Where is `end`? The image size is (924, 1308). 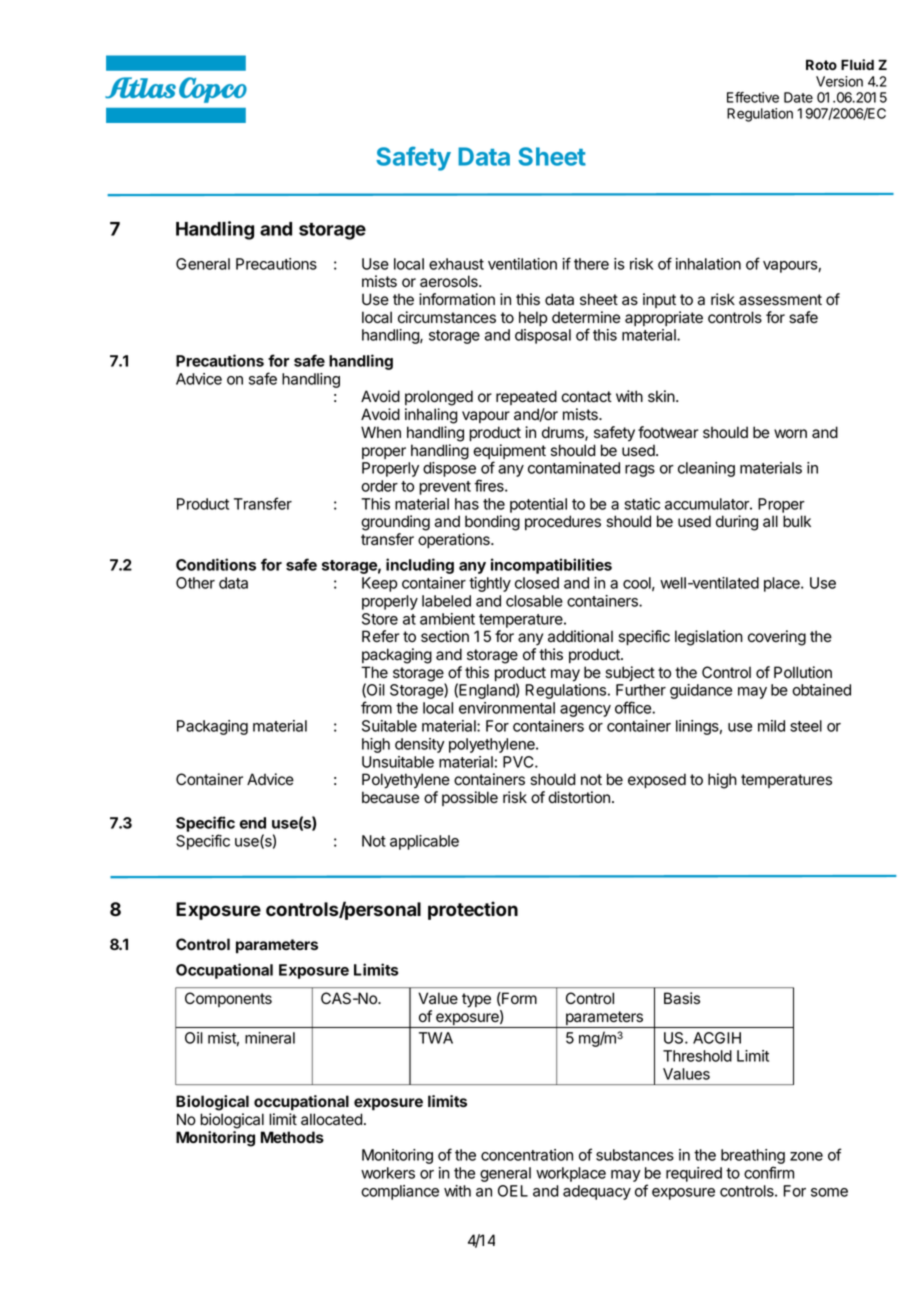
end is located at coordinates (253, 823).
